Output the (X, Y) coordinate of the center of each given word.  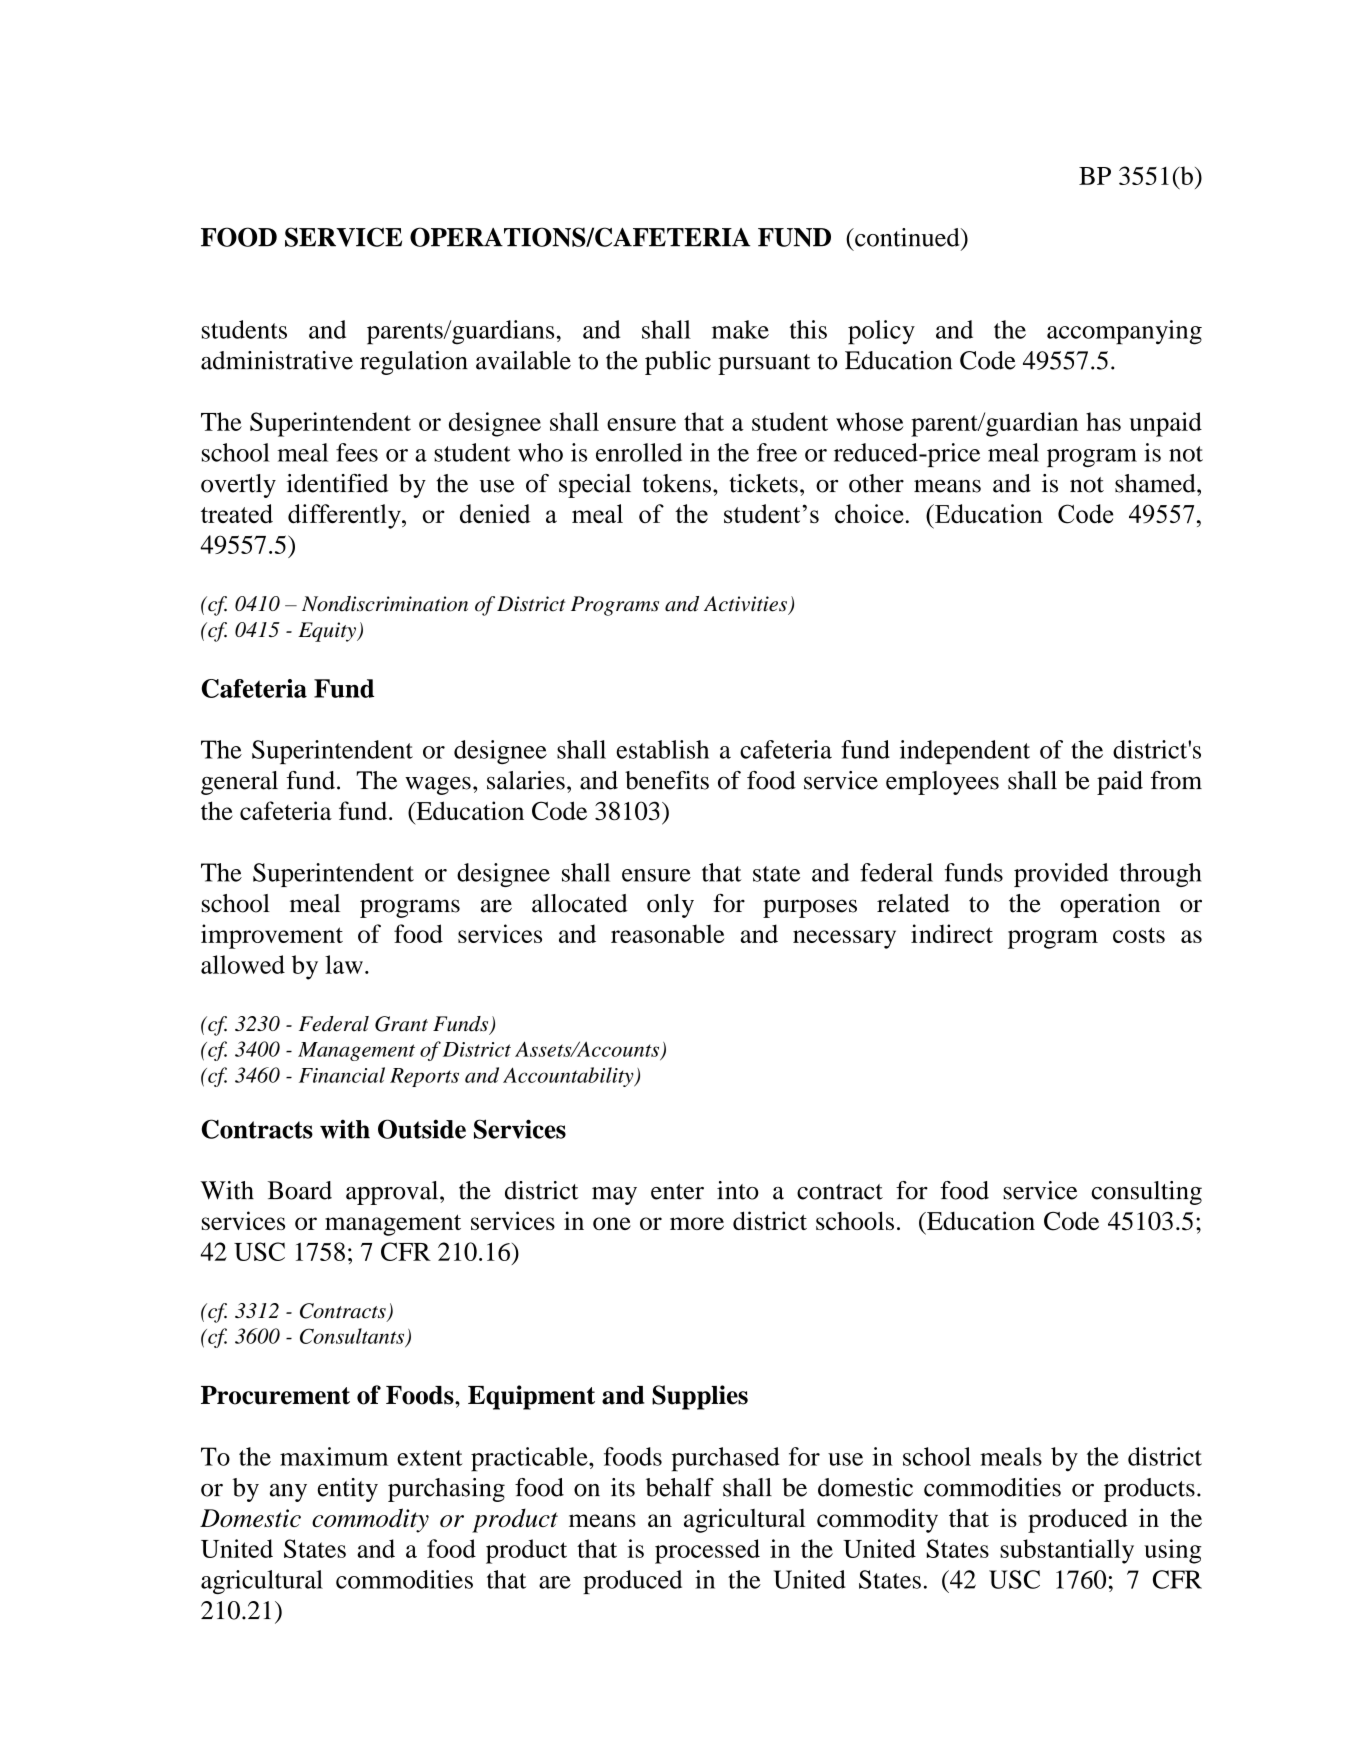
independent (965, 752)
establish (662, 749)
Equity (328, 632)
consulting (1146, 1193)
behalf (680, 1487)
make (740, 329)
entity (348, 1490)
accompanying (1124, 332)
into (738, 1190)
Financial (342, 1075)
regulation (414, 363)
